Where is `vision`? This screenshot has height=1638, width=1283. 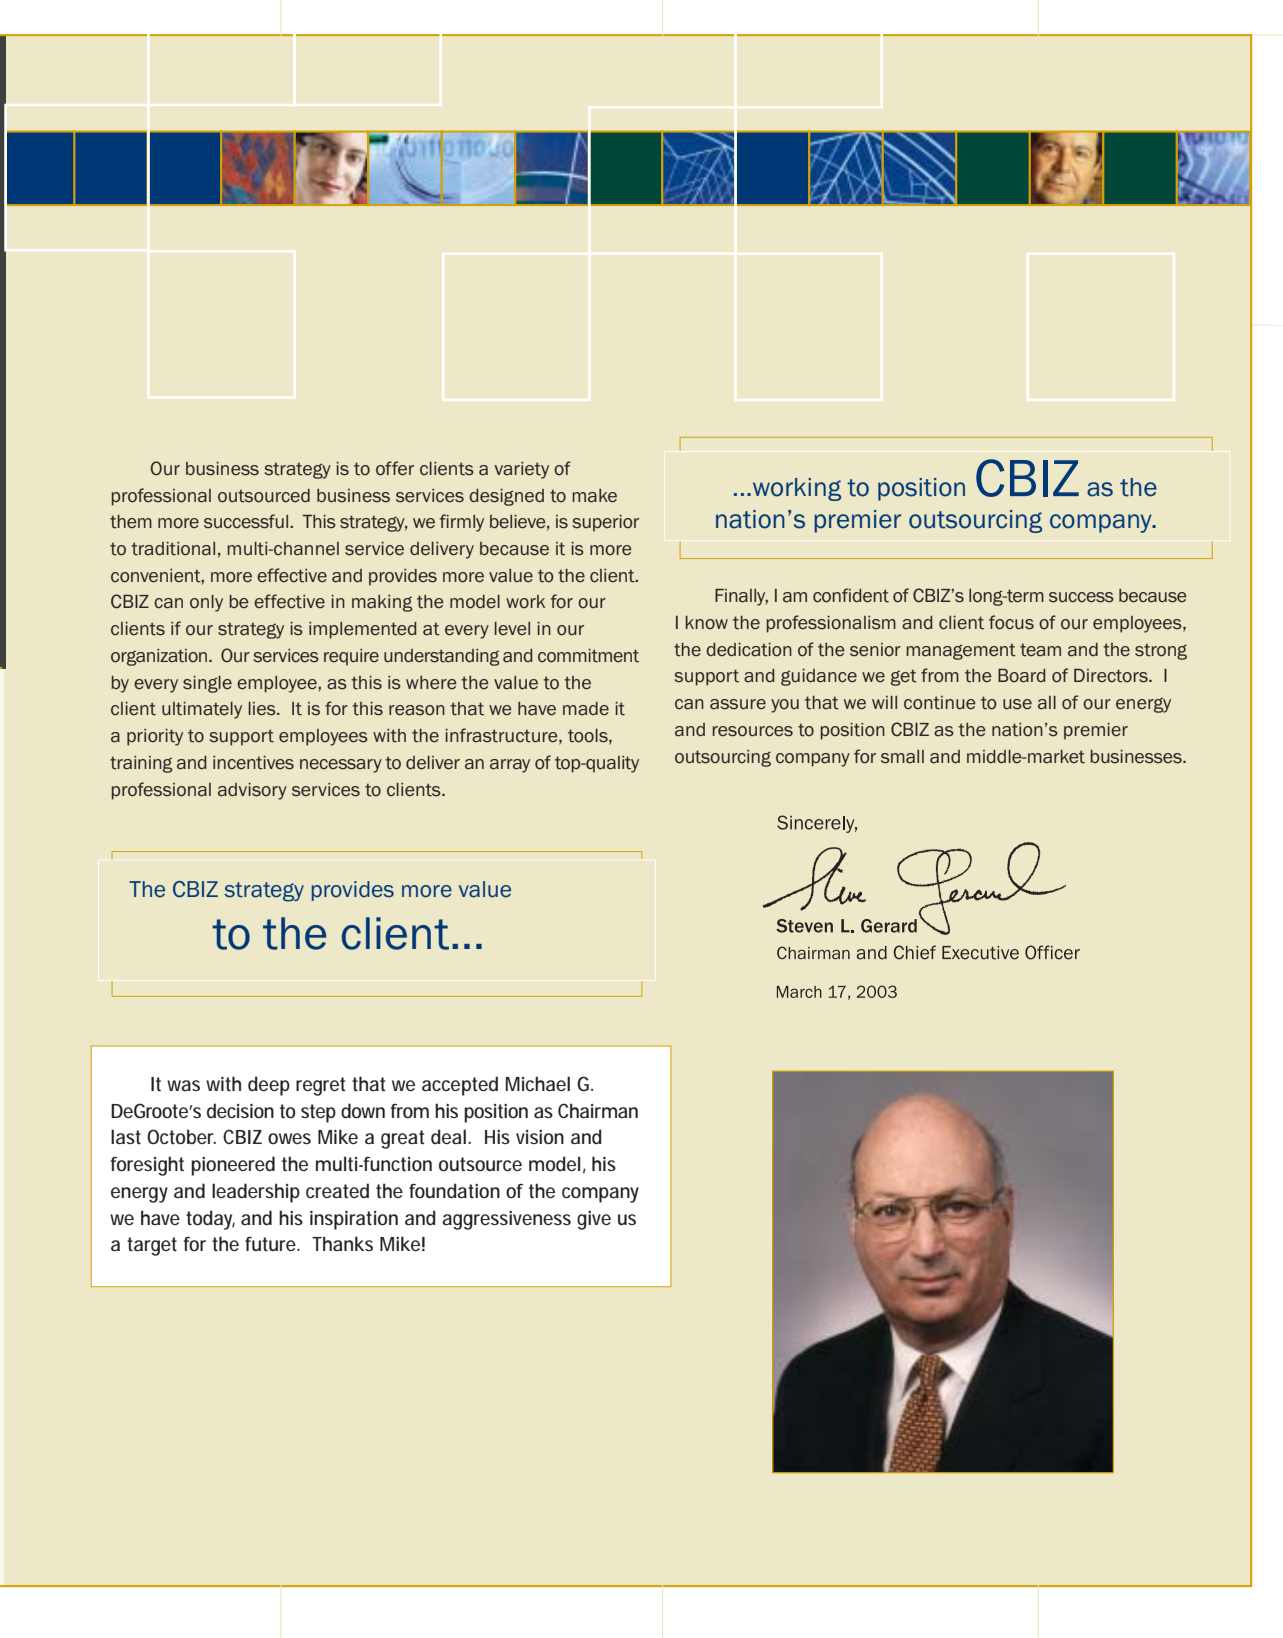 vision is located at coordinates (540, 1137).
